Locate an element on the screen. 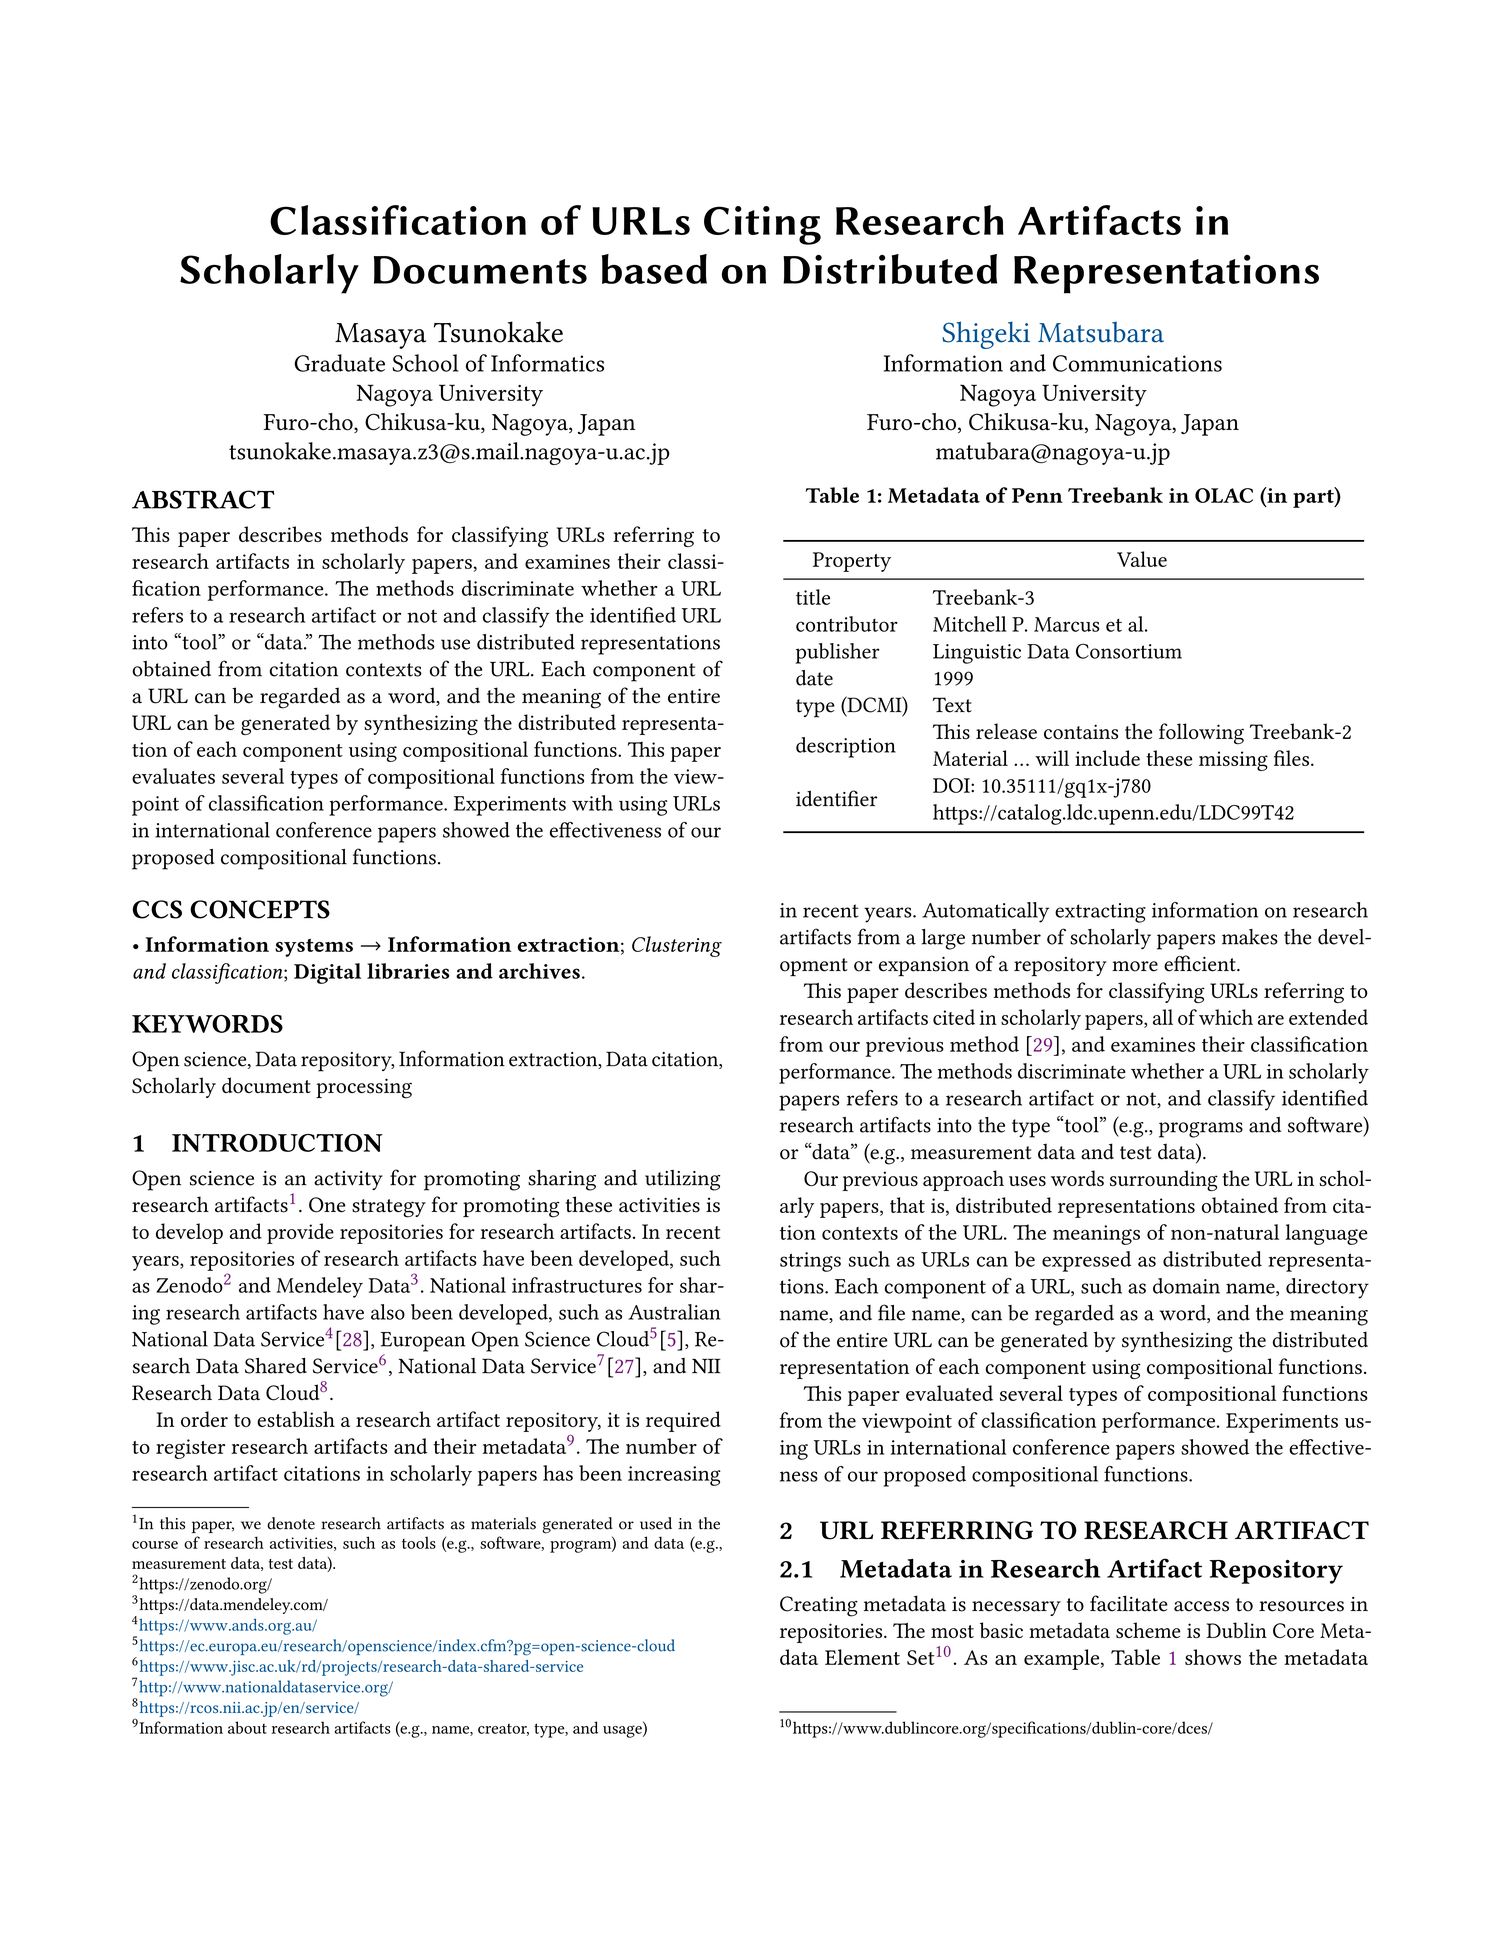 Image resolution: width=1500 pixels, height=1941 pixels. OLAC is located at coordinates (1224, 495).
